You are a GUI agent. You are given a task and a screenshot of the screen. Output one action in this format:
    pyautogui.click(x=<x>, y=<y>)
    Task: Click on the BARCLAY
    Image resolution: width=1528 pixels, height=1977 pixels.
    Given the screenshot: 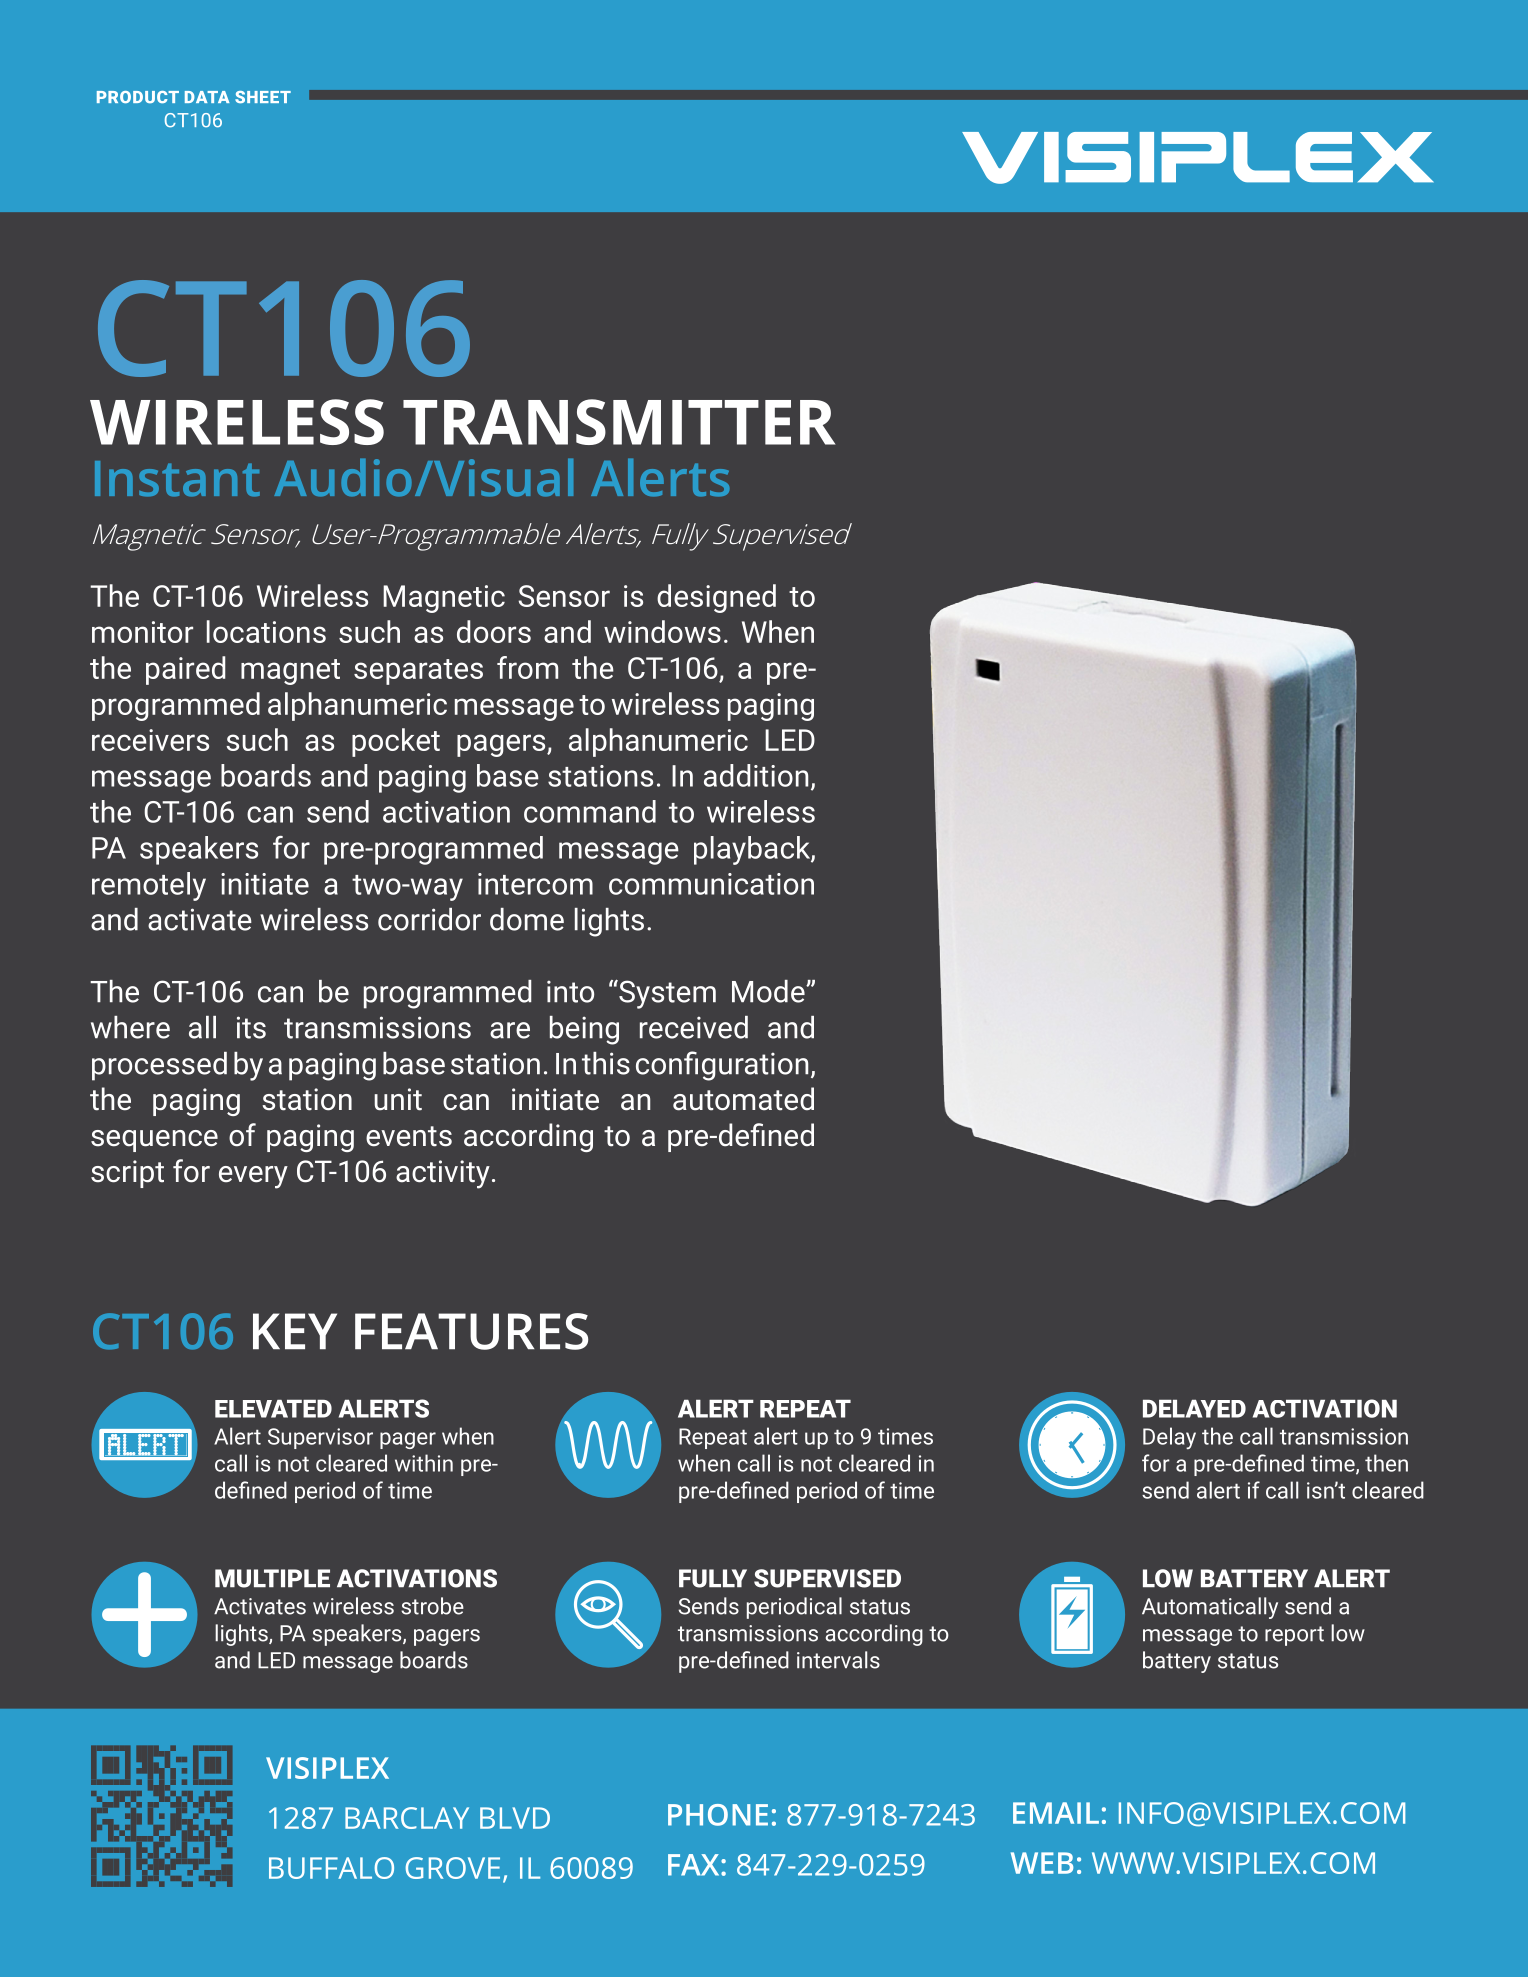 What is the action you would take?
    pyautogui.click(x=407, y=1818)
